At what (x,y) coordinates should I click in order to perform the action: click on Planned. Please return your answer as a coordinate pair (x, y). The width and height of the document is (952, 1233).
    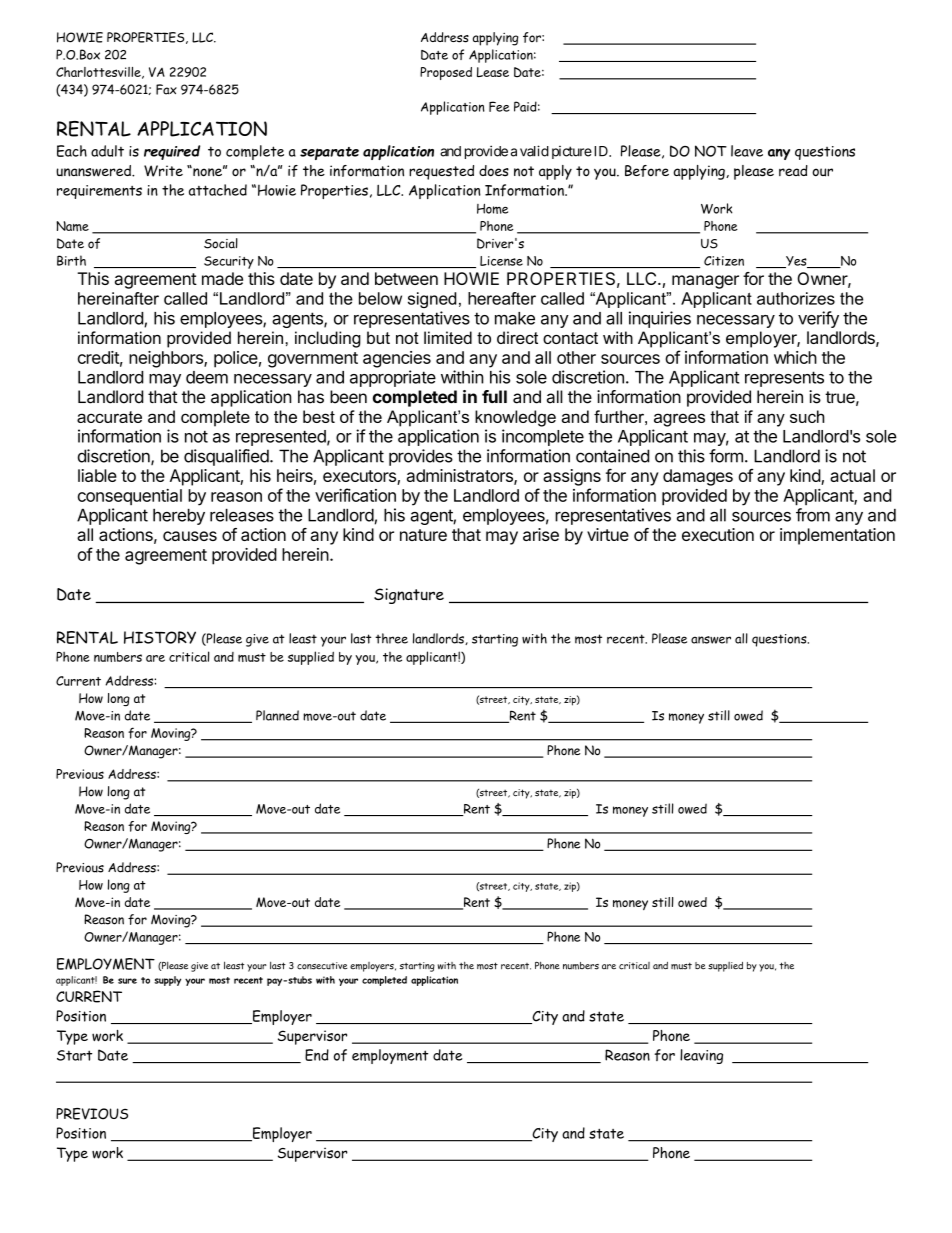
    Looking at the image, I should click on (277, 715).
